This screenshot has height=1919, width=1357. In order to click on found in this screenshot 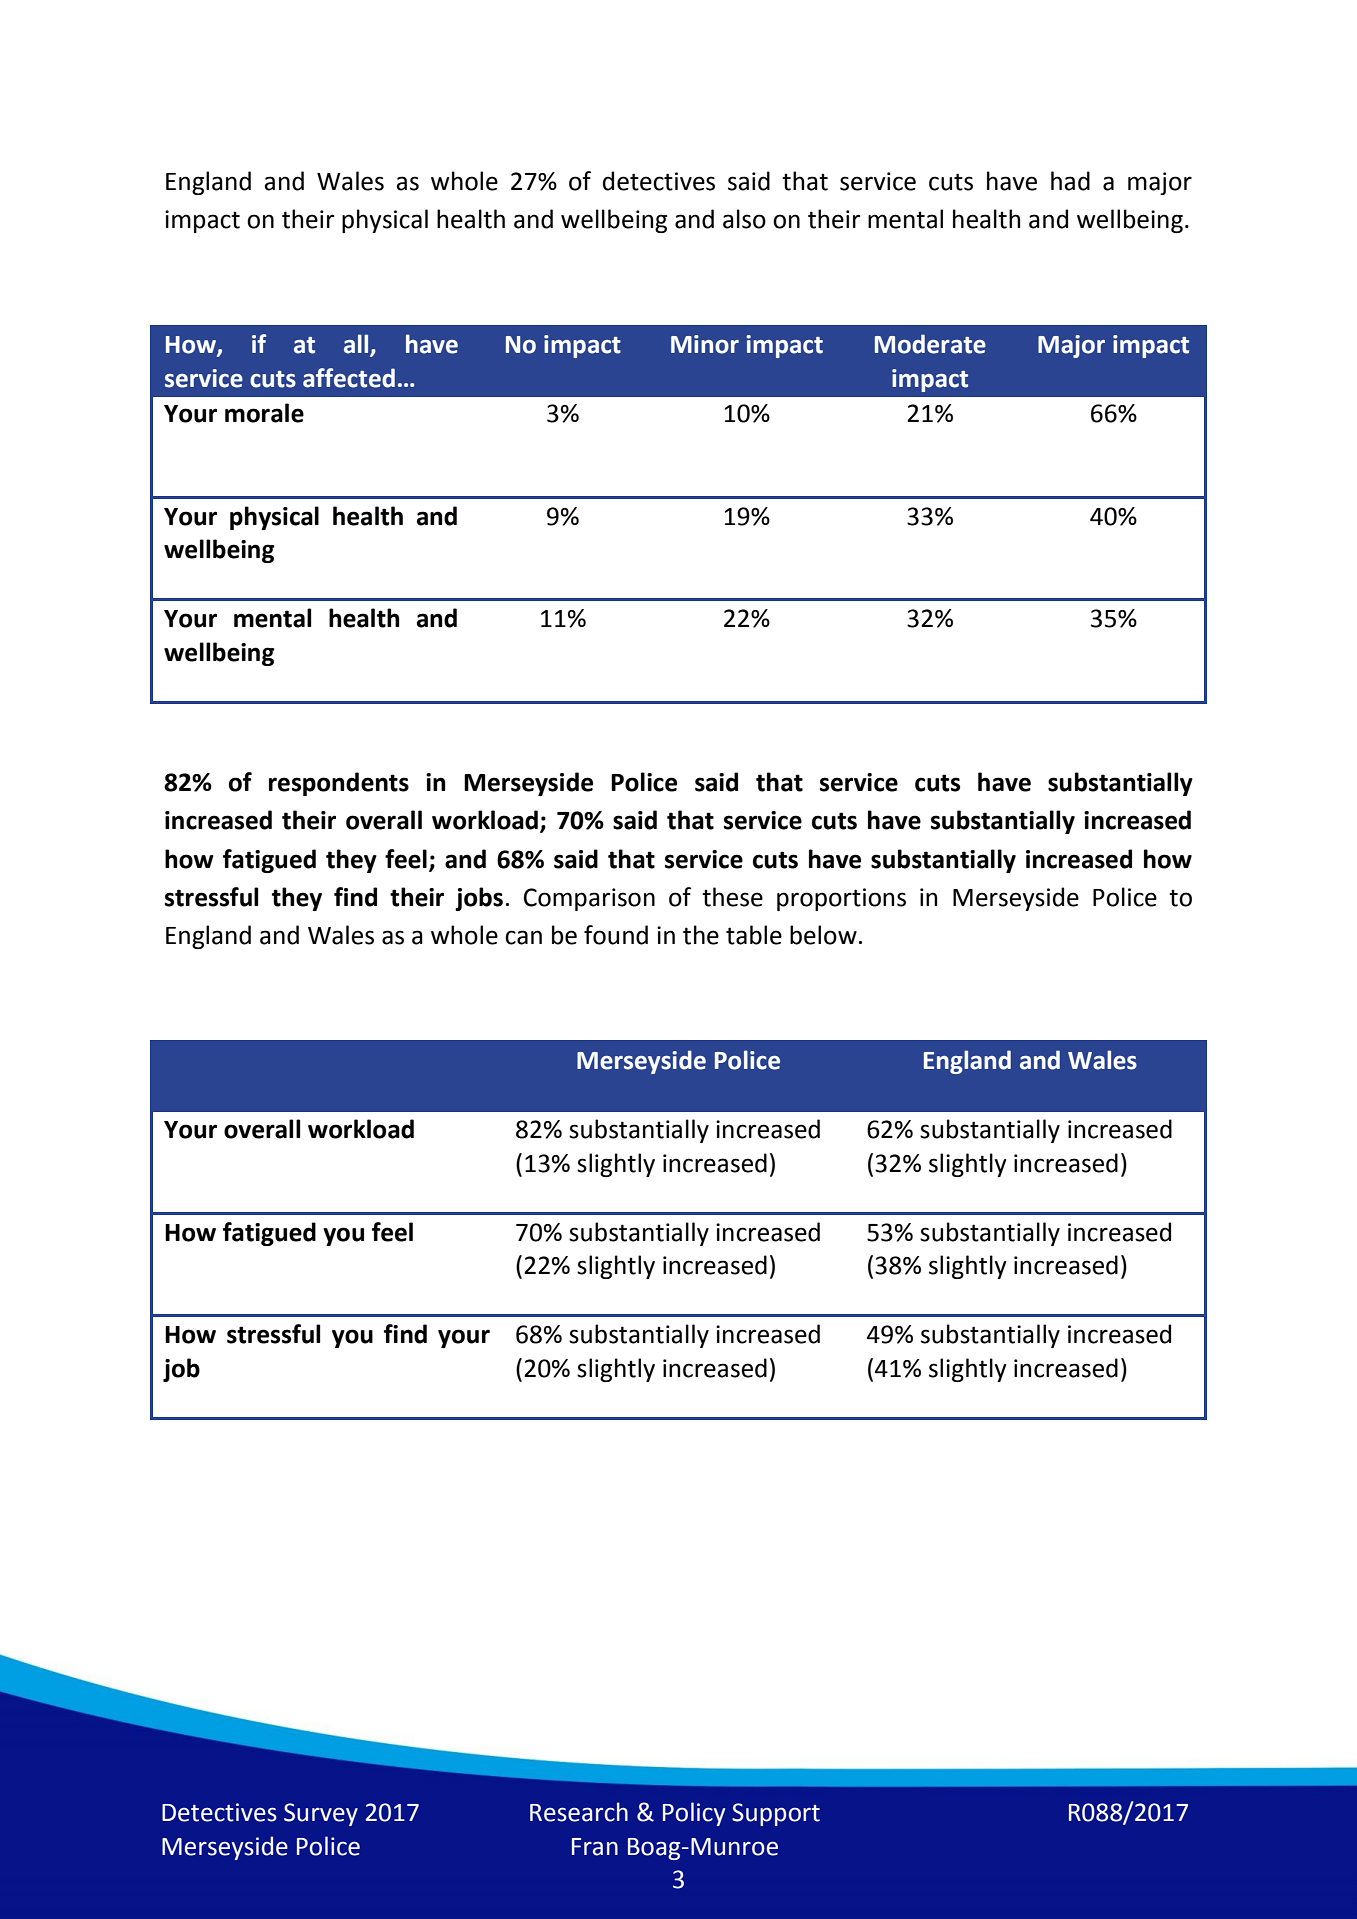, I will do `click(616, 935)`.
